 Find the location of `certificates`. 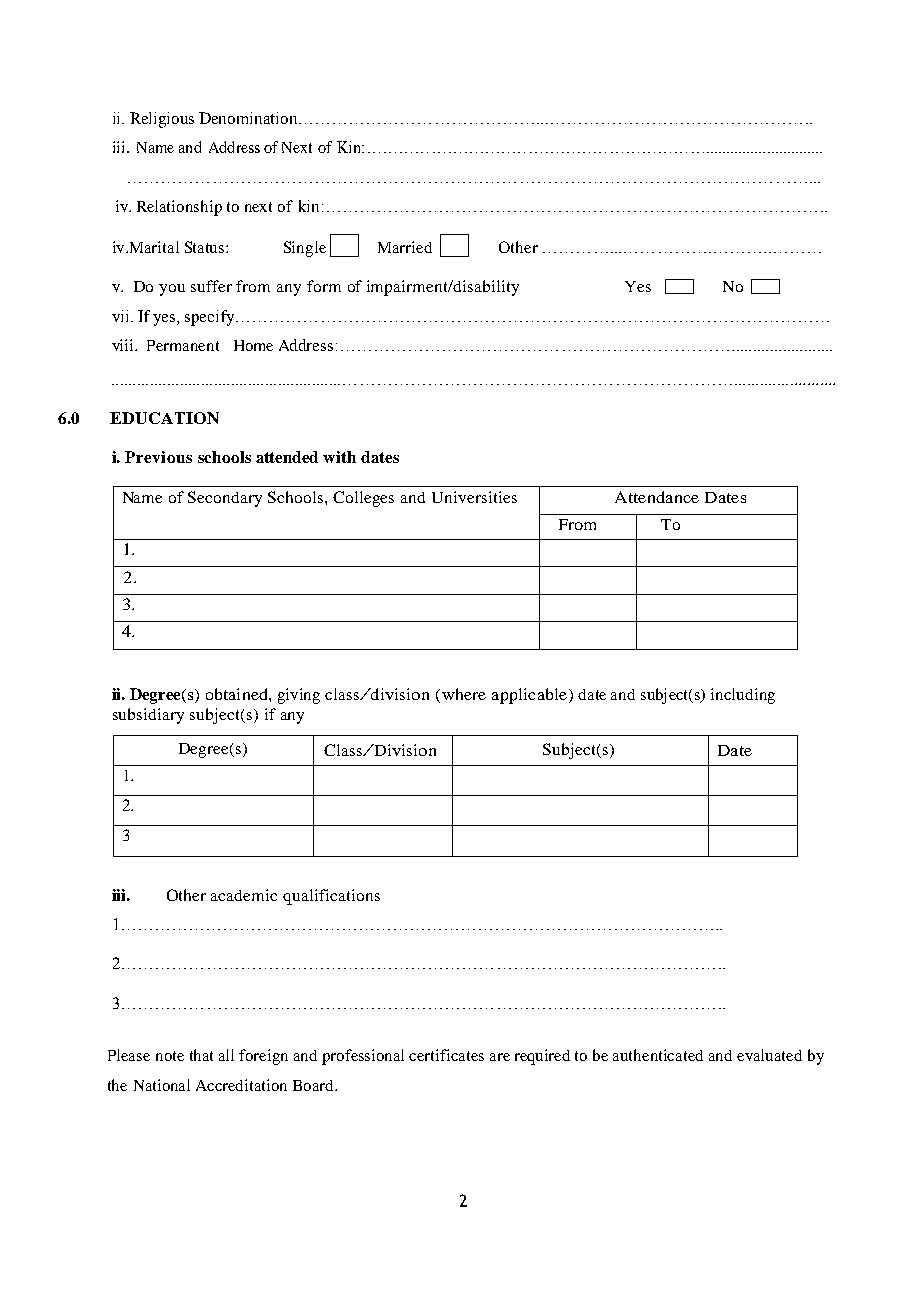

certificates is located at coordinates (446, 1055).
